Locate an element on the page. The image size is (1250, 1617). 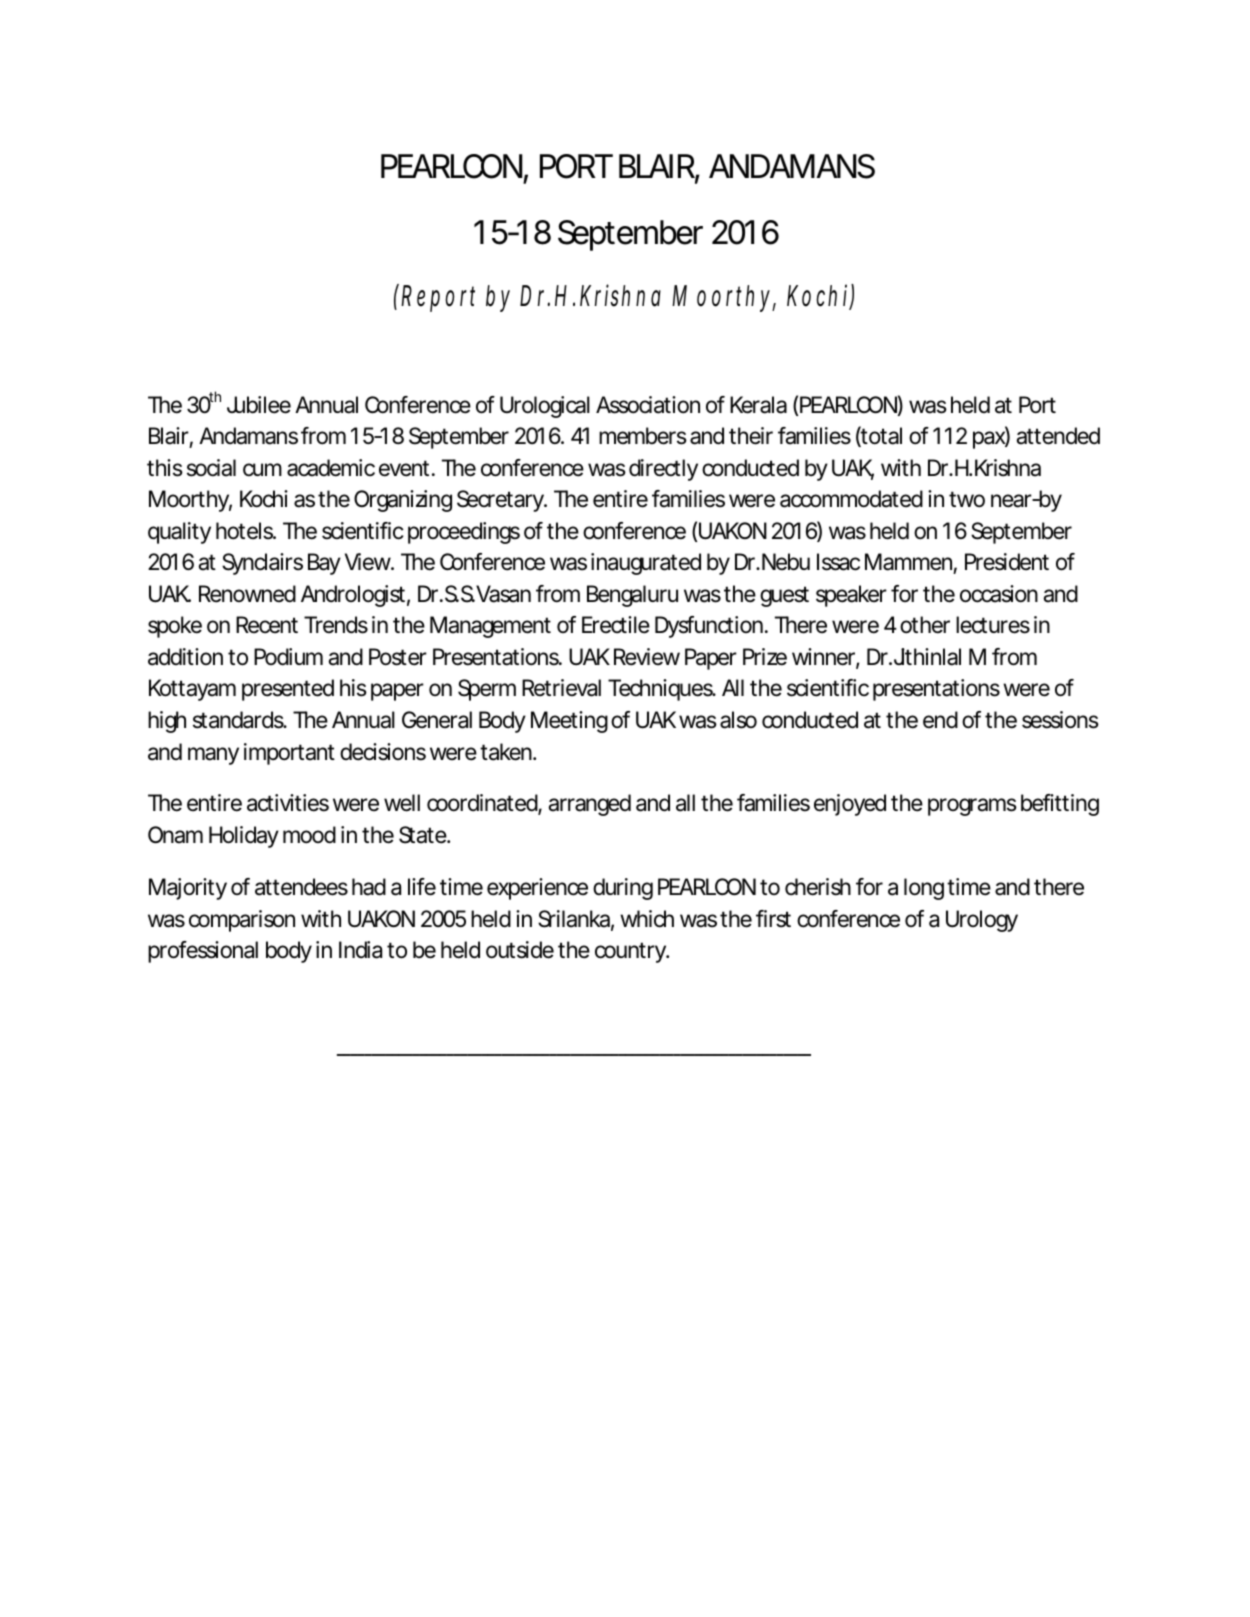
Jubilee is located at coordinates (259, 405).
